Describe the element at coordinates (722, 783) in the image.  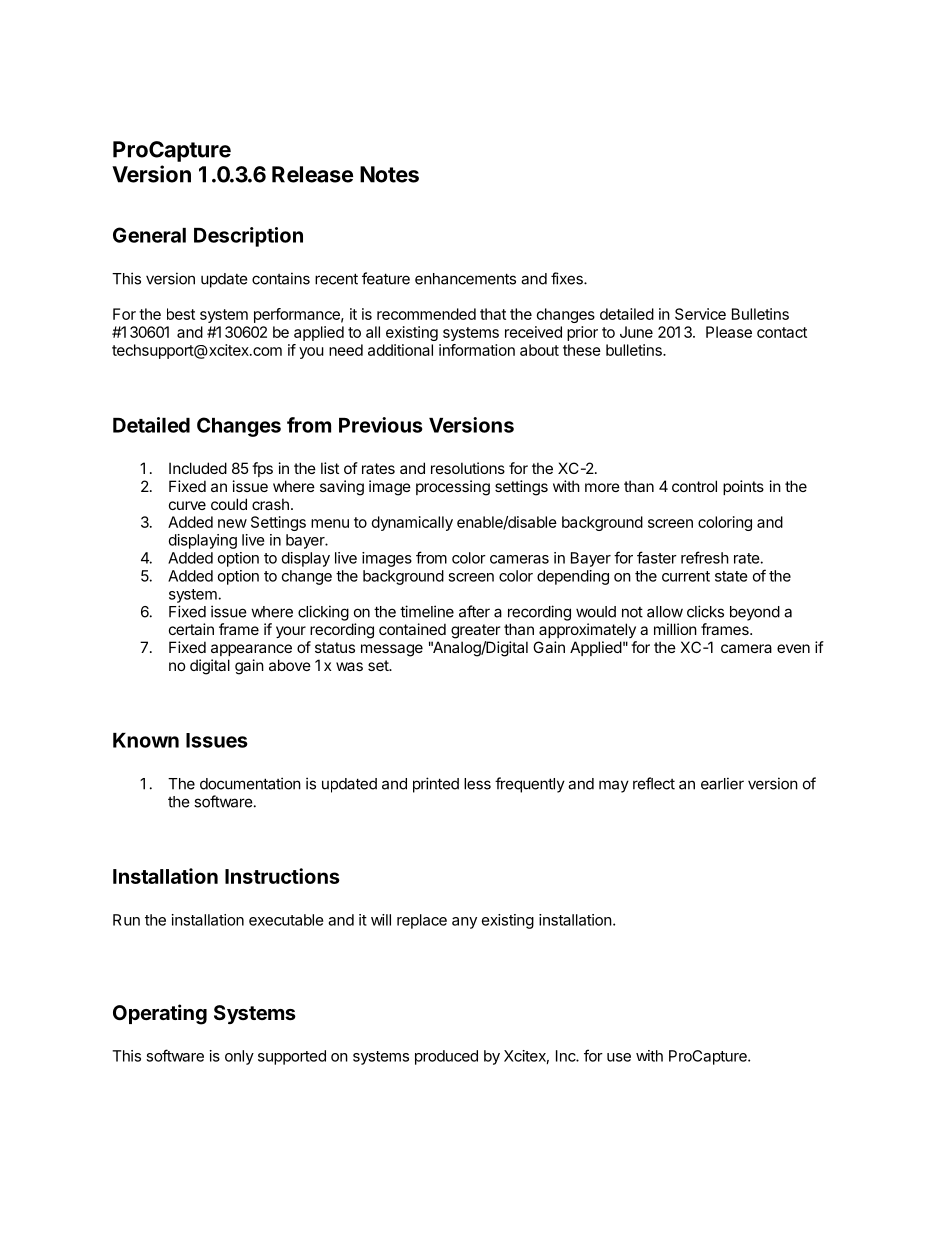
I see `earlier` at that location.
